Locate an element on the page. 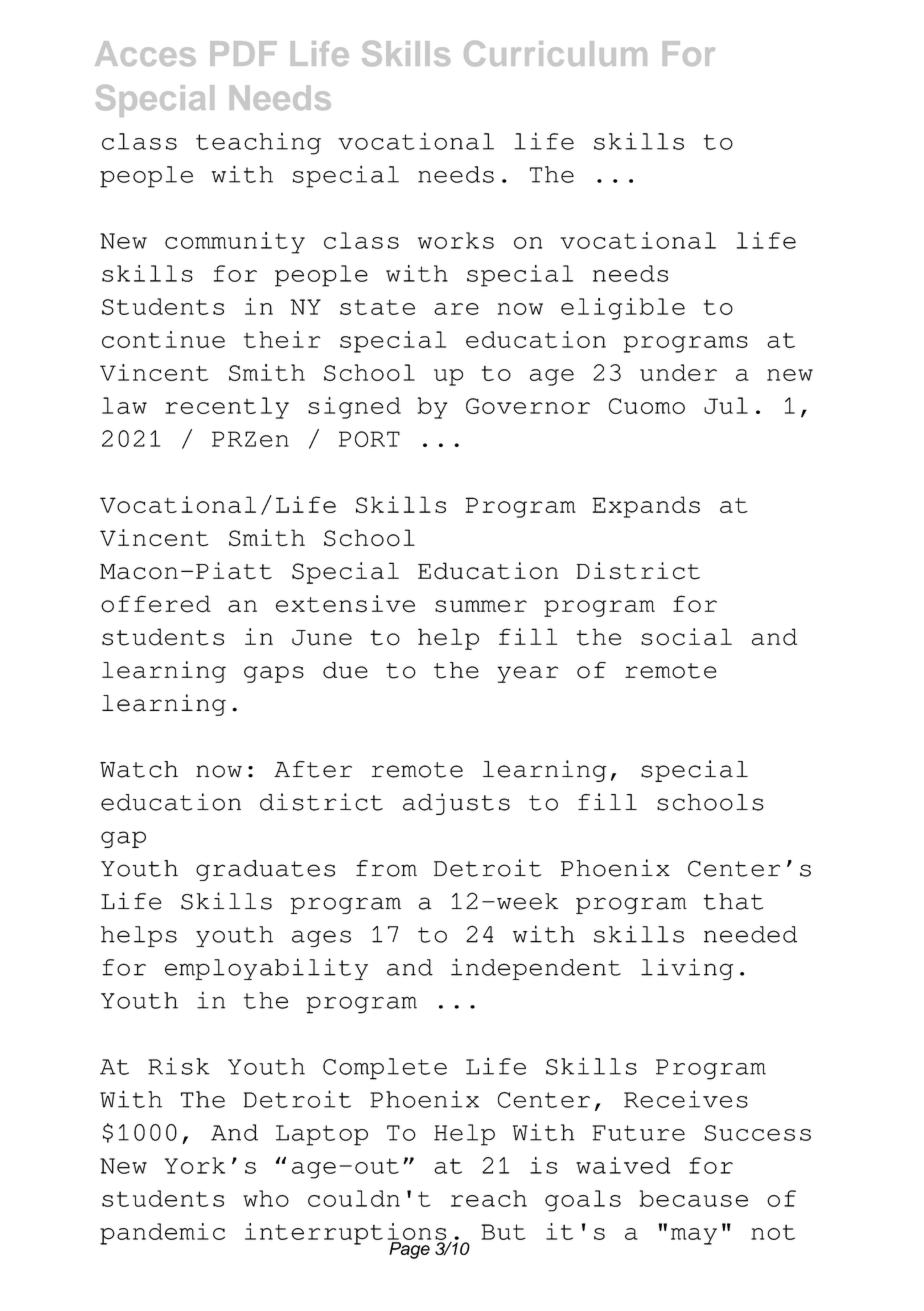 The width and height of the document is (924, 1311). offered is located at coordinates (156, 604).
